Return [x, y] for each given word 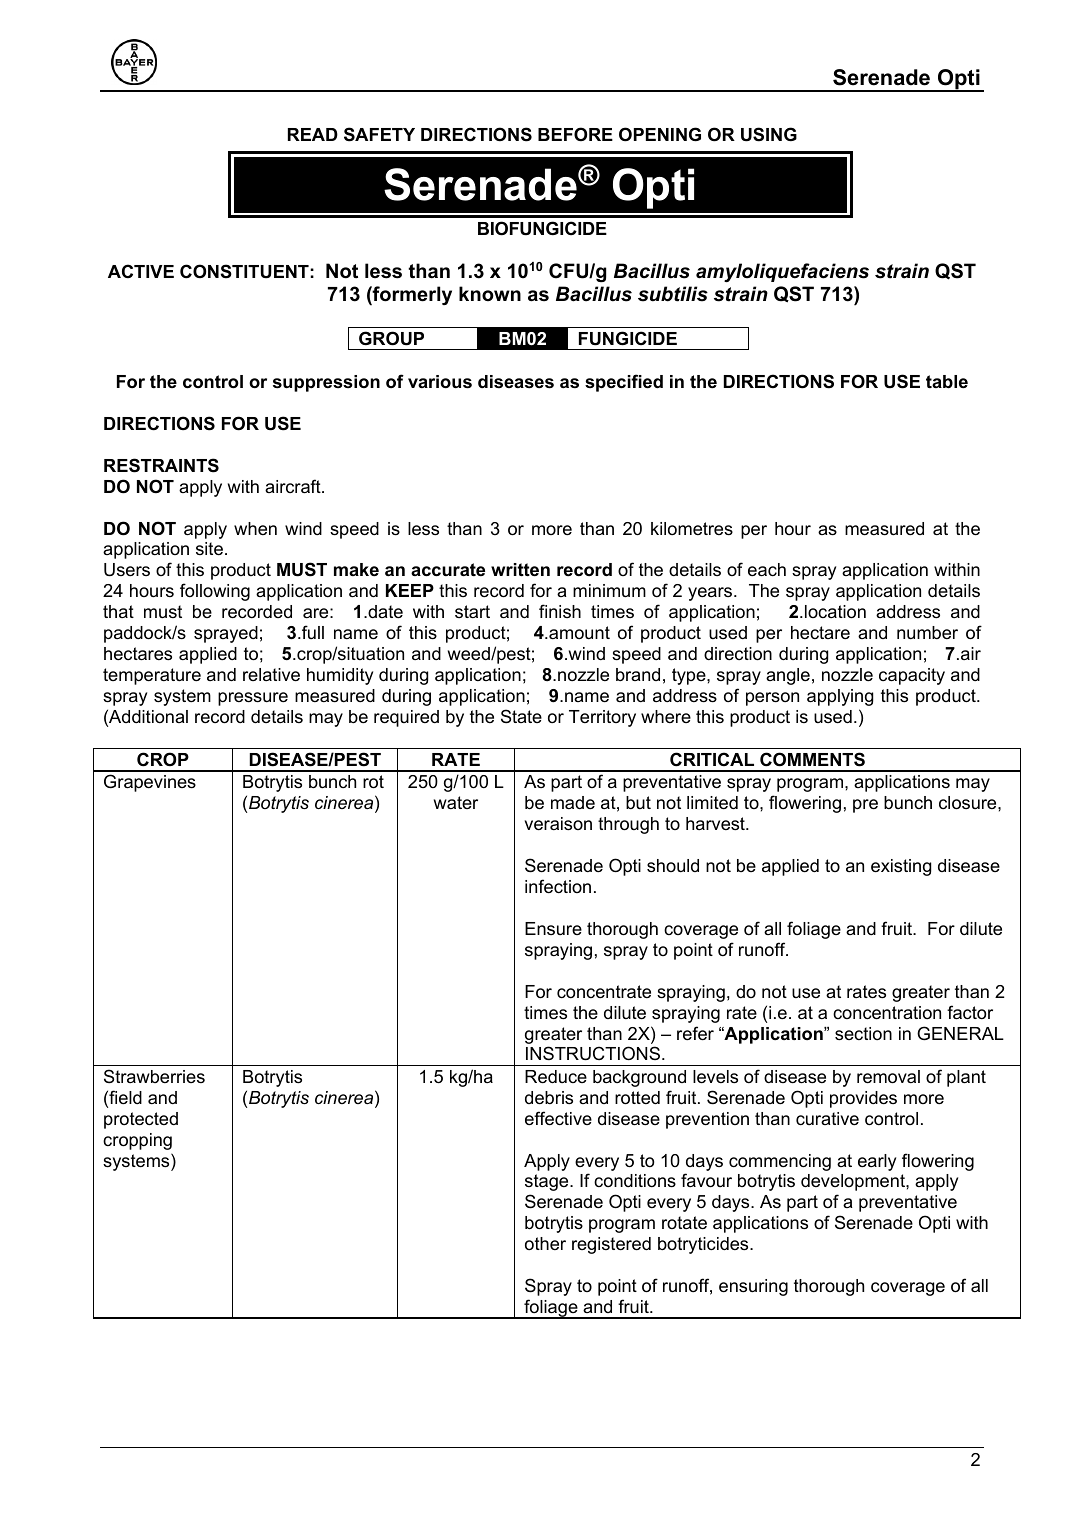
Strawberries [154, 1076]
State [521, 716]
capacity [912, 676]
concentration [887, 1013]
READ [313, 134]
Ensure [553, 928]
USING [769, 134]
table [947, 382]
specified [624, 383]
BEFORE [575, 134]
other [545, 1243]
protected [141, 1120]
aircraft [294, 486]
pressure [253, 699]
